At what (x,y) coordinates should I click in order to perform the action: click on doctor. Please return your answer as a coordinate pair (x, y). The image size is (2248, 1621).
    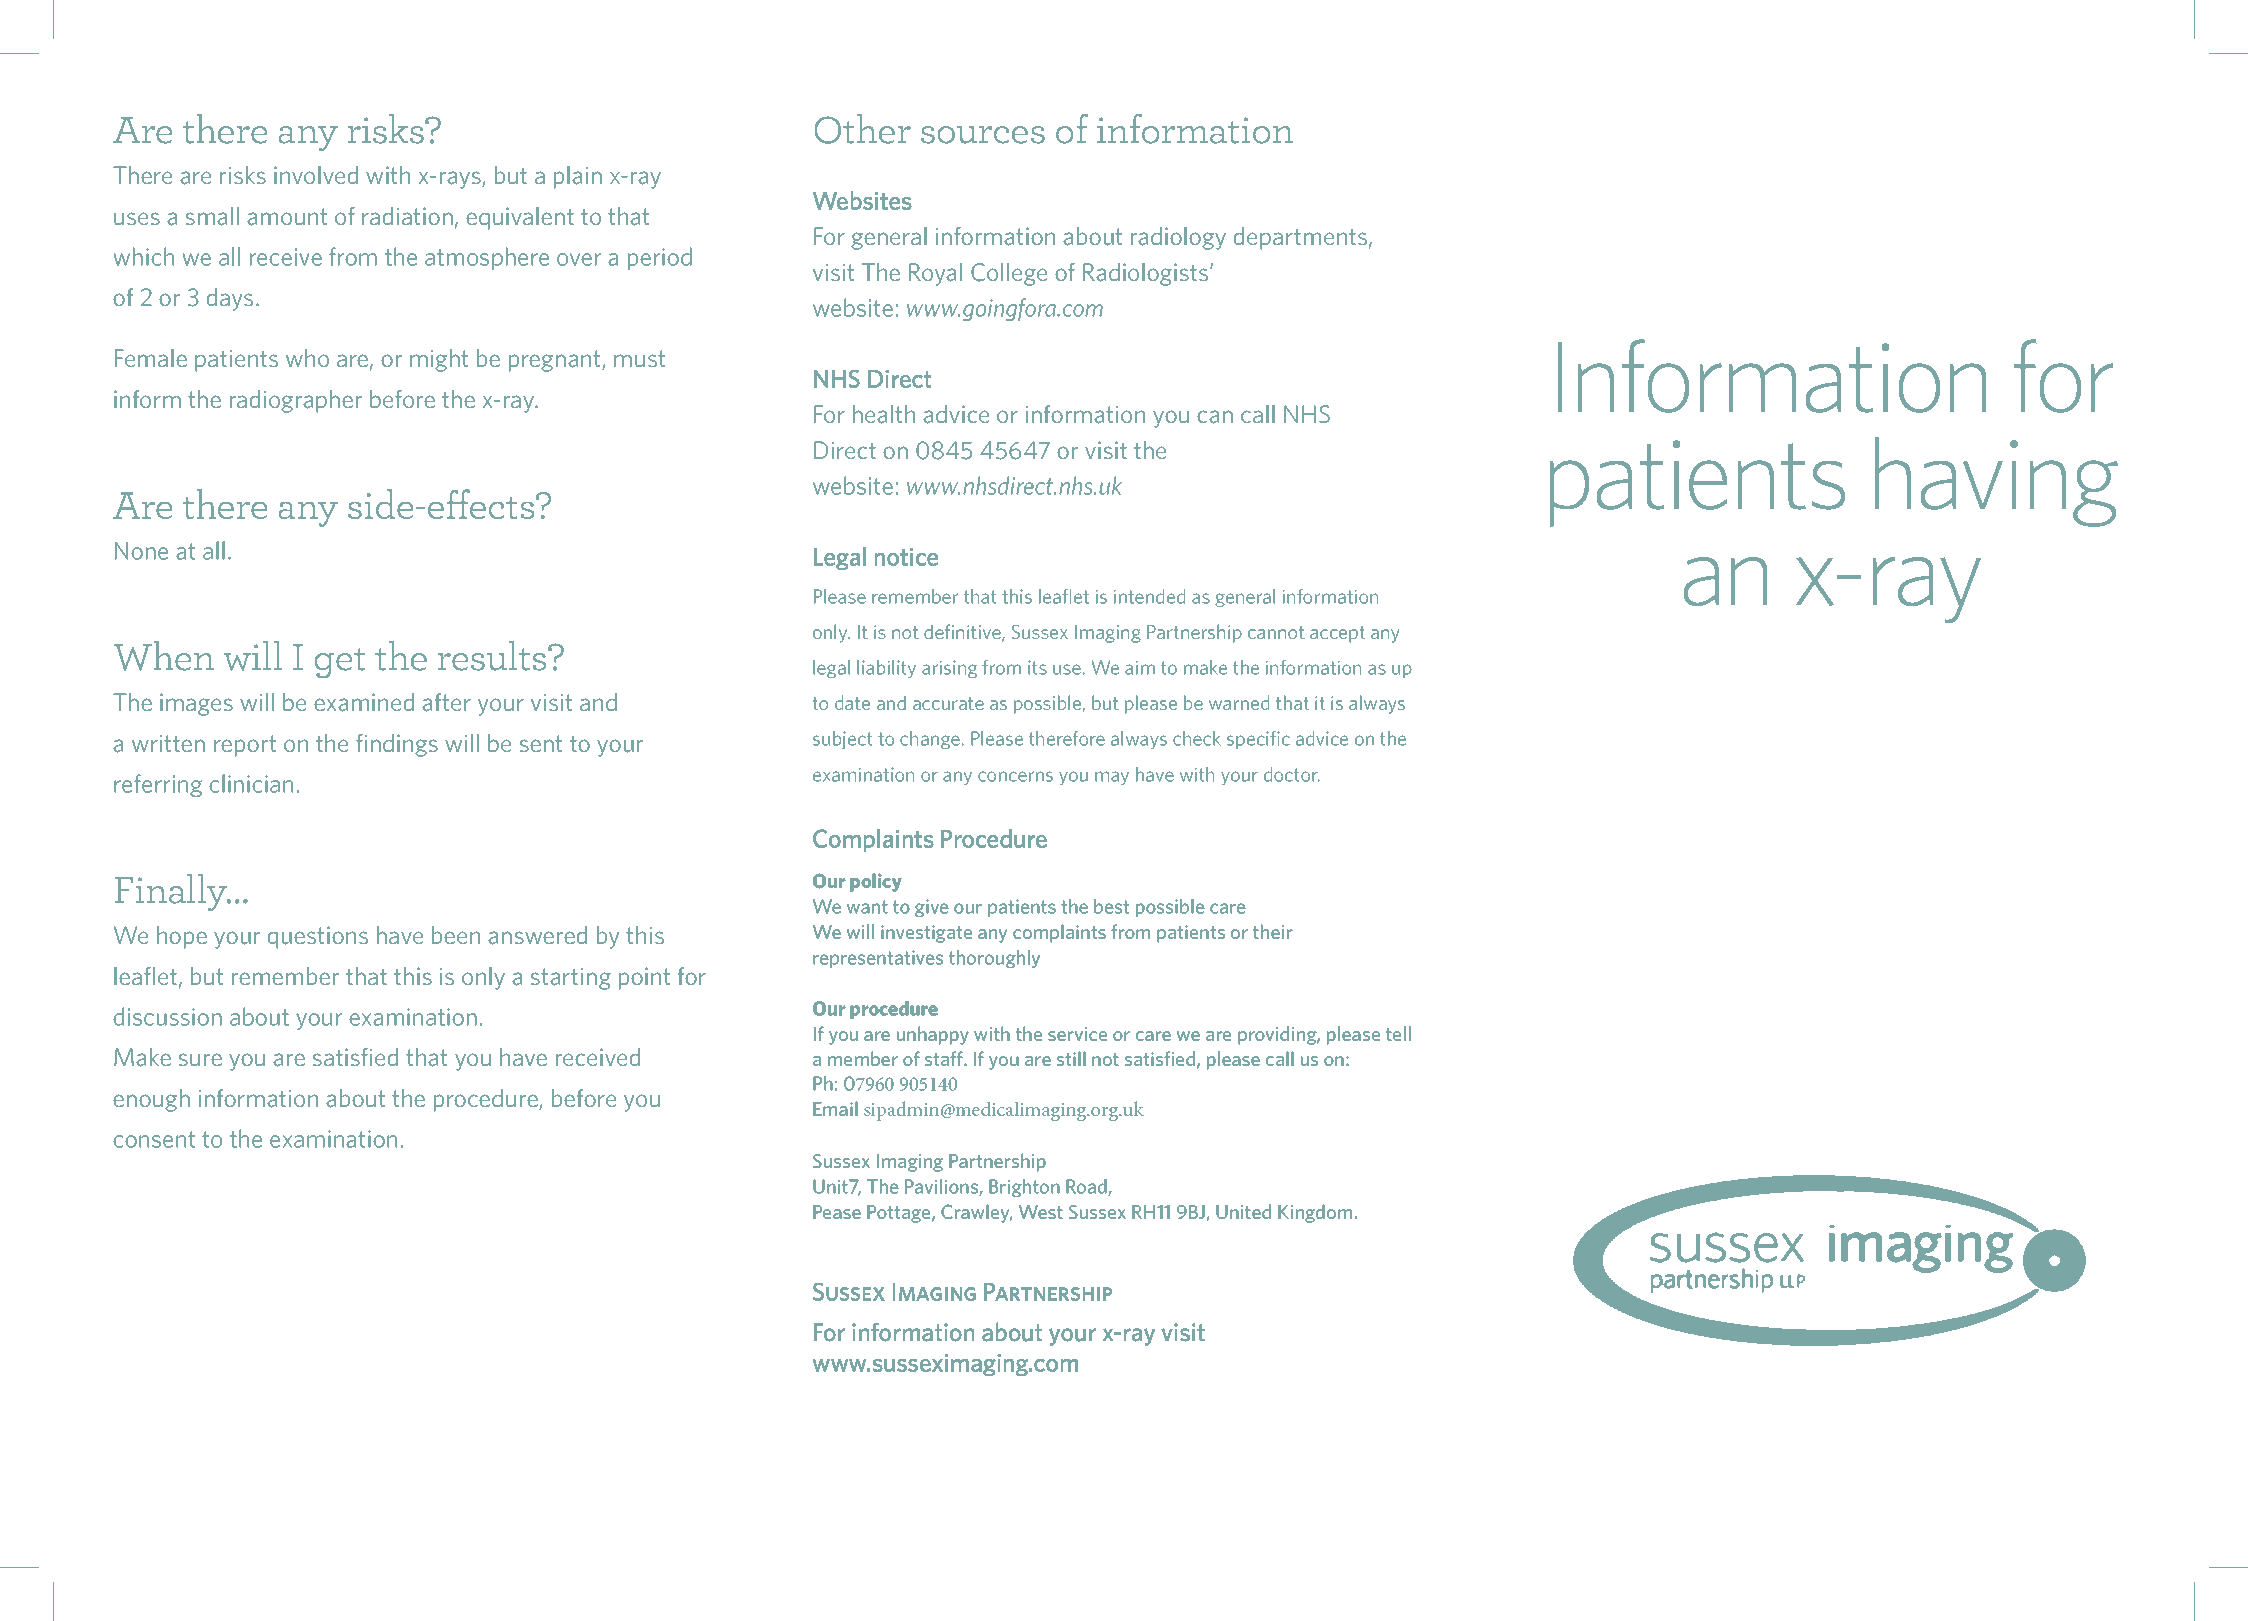
    Looking at the image, I should click on (1292, 774).
